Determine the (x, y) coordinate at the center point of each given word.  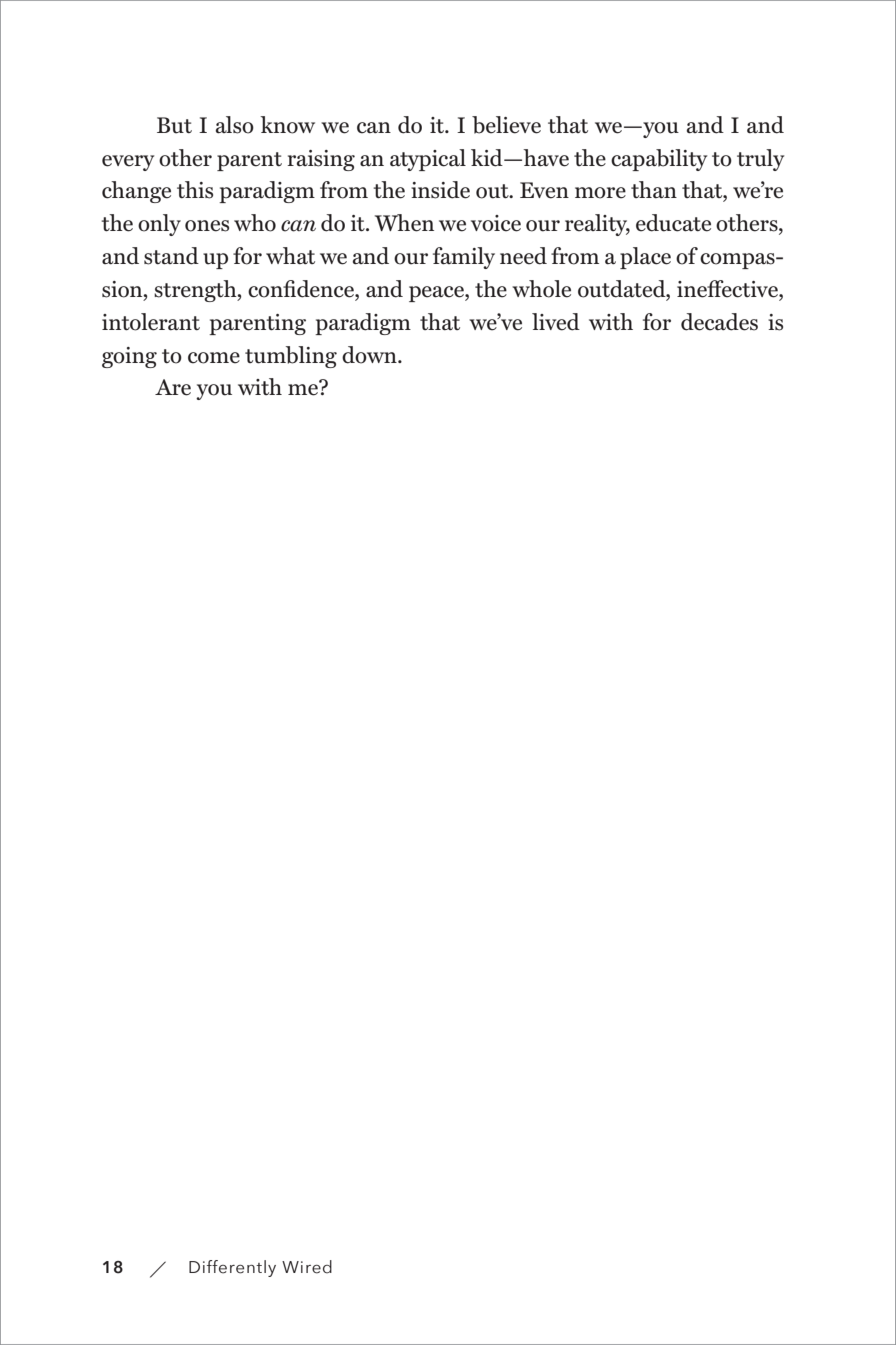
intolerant (151, 322)
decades (719, 322)
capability (659, 160)
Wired (307, 1267)
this (195, 190)
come (214, 358)
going (129, 357)
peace (437, 294)
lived (556, 322)
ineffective (728, 289)
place (645, 258)
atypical (428, 160)
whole (541, 289)
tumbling (291, 357)
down (370, 355)
